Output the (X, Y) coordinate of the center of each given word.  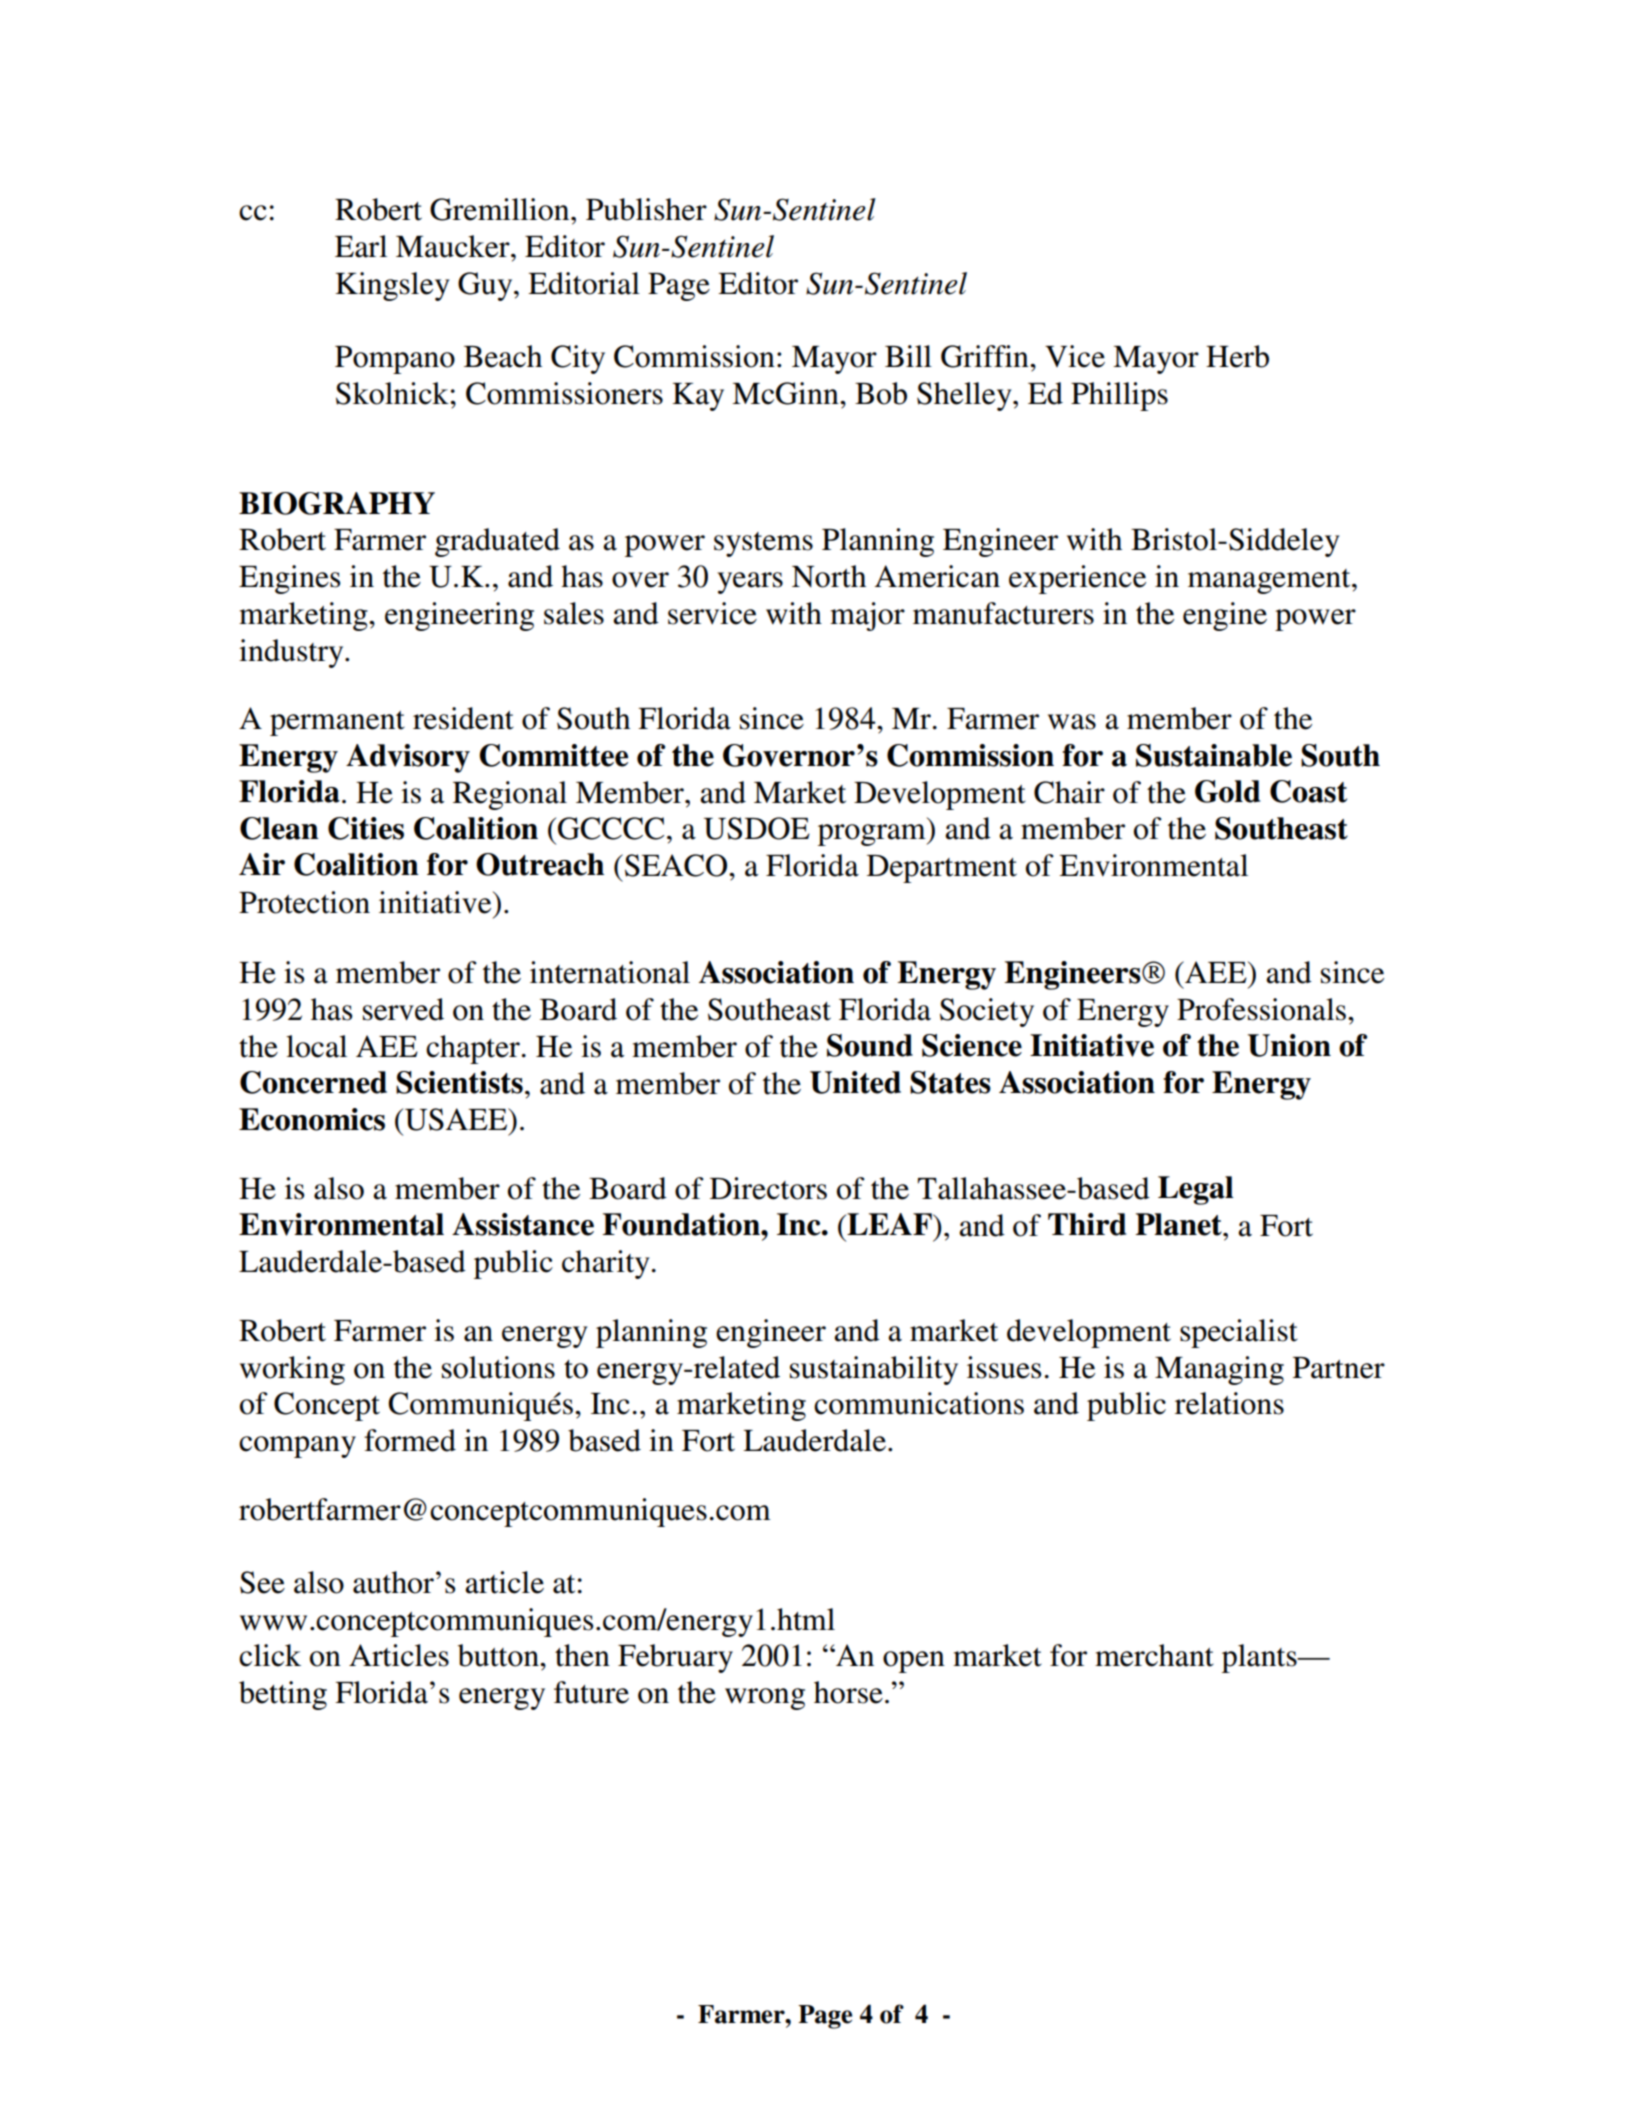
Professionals (1263, 1009)
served (403, 1009)
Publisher (646, 209)
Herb (1237, 356)
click (270, 1655)
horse (848, 1692)
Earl (361, 246)
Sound (870, 1045)
